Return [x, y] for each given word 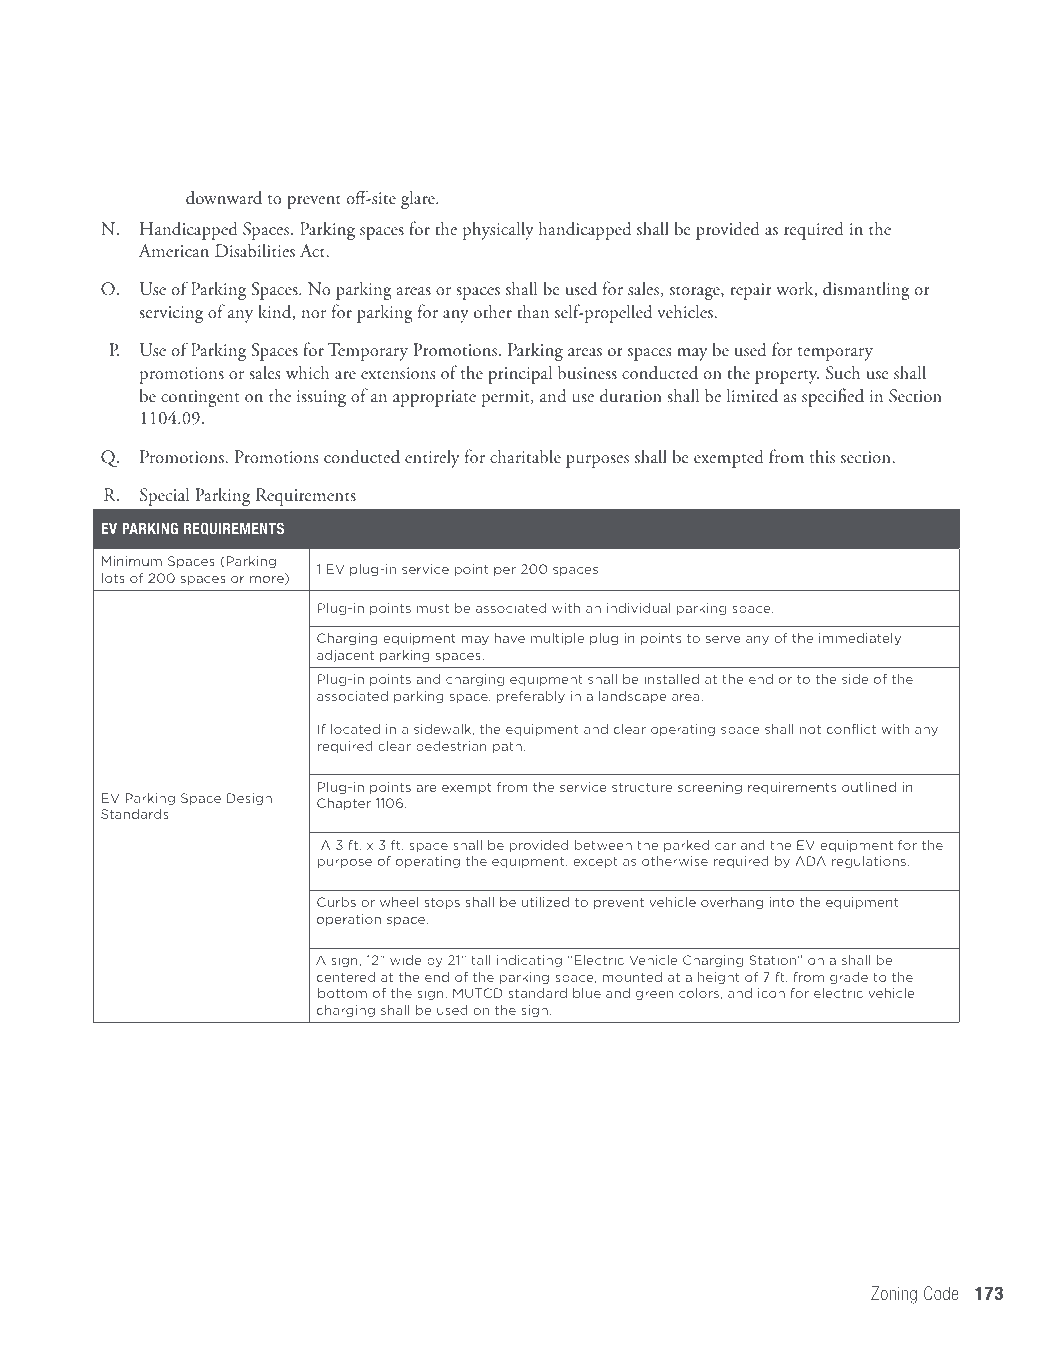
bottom [342, 993]
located [355, 729]
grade [849, 978]
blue [587, 993]
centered [346, 977]
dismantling [866, 290]
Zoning [894, 1295]
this [822, 456]
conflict [851, 729]
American [174, 250]
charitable [525, 456]
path [507, 747]
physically [498, 230]
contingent [200, 398]
